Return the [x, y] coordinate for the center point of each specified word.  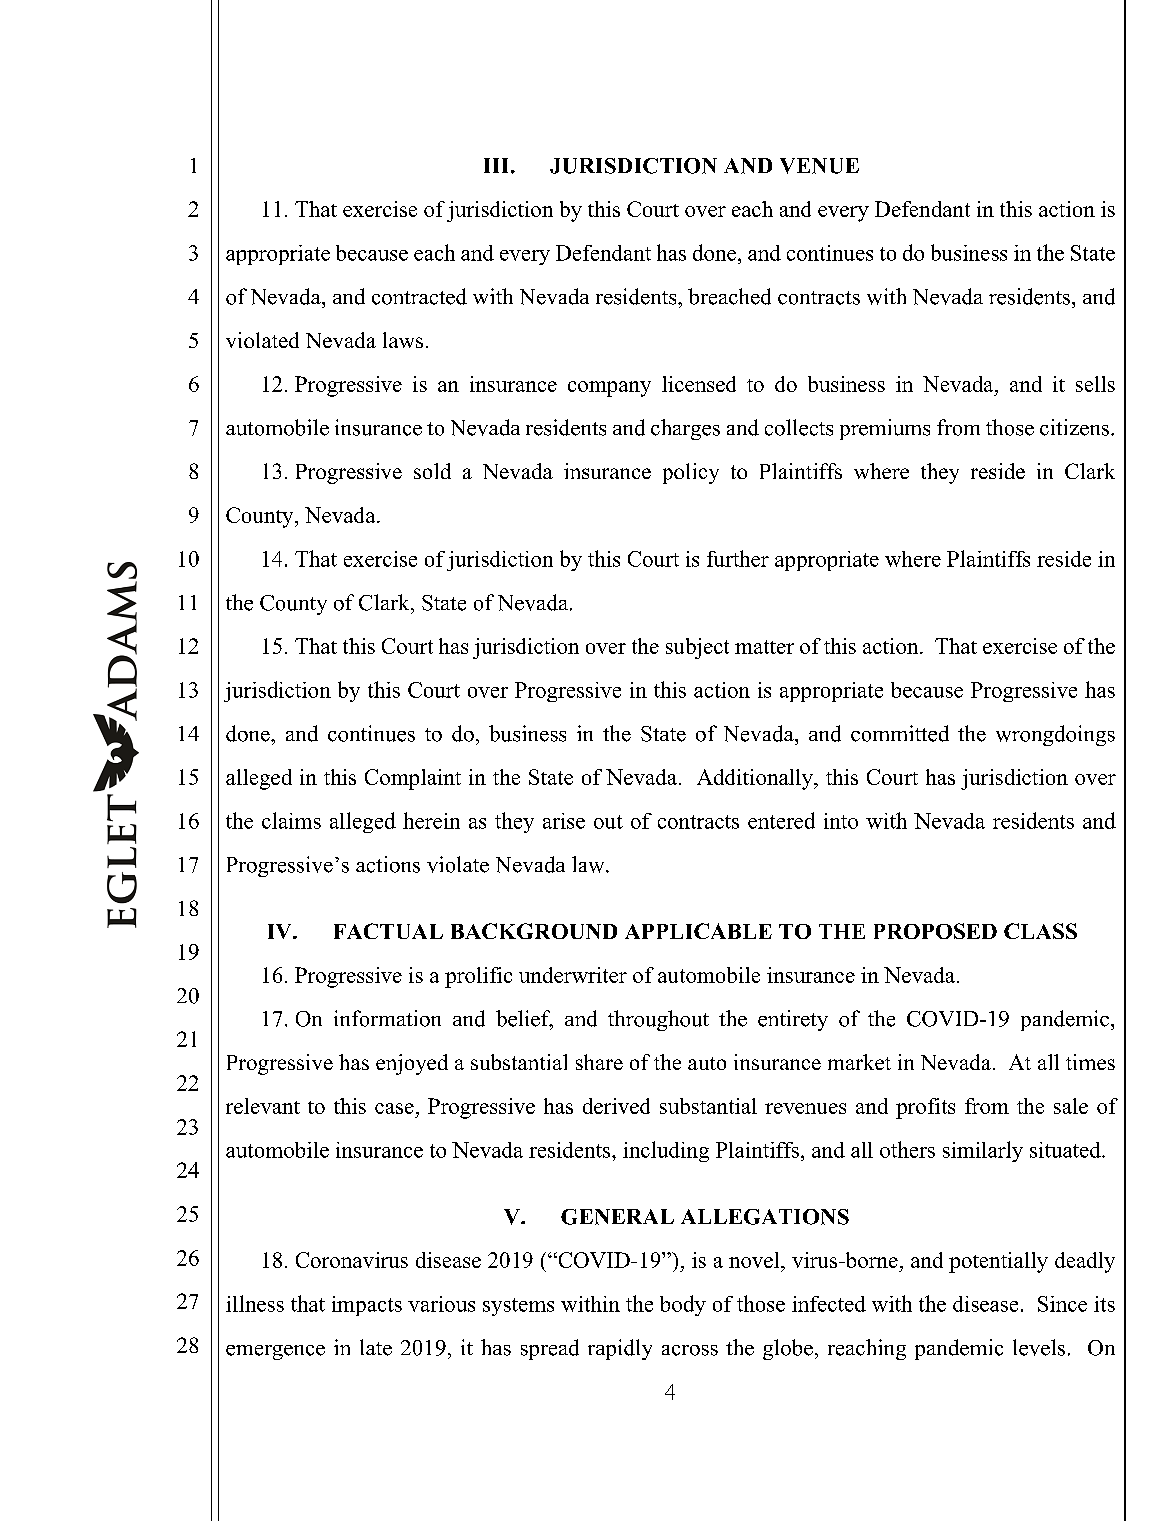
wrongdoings [1055, 735]
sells [1095, 384]
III [498, 165]
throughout [658, 1020]
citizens [1074, 427]
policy [691, 473]
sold [432, 471]
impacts [367, 1306]
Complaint [413, 779]
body [683, 1305]
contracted [419, 296]
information [387, 1018]
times [1090, 1062]
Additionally [756, 779]
